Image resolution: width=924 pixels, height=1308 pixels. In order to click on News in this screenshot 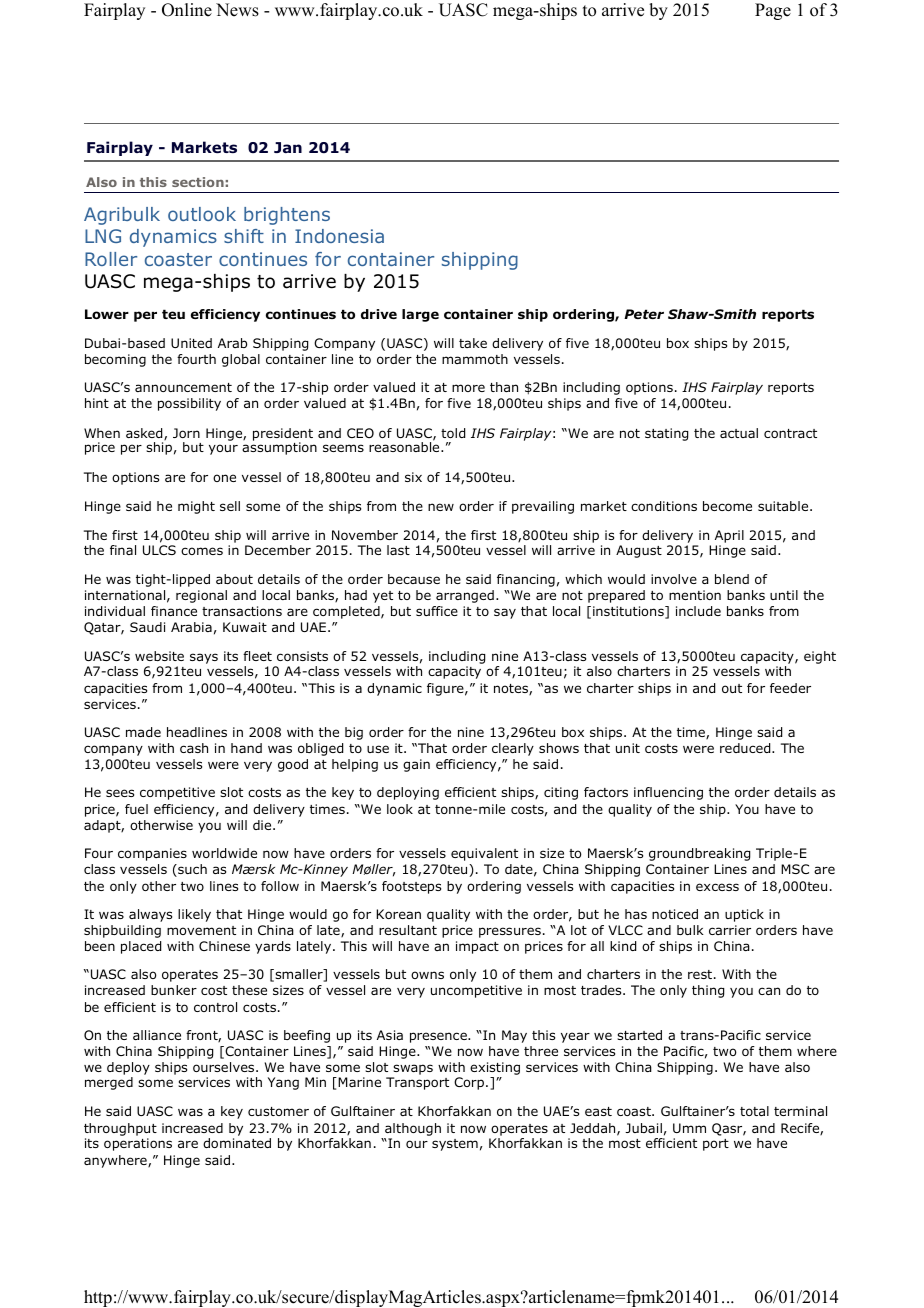, I will do `click(237, 10)`.
